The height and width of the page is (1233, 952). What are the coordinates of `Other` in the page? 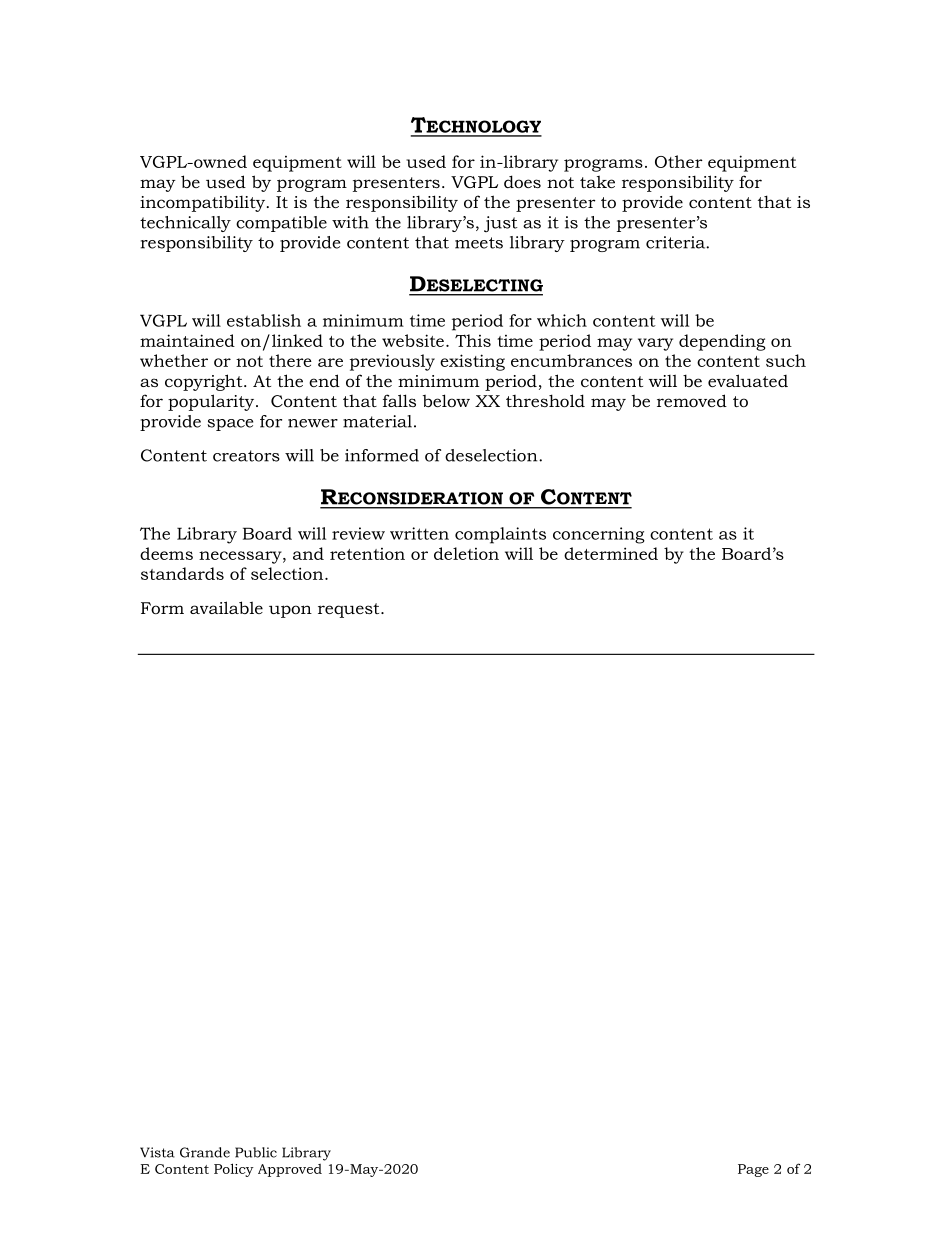 It's located at (679, 161).
